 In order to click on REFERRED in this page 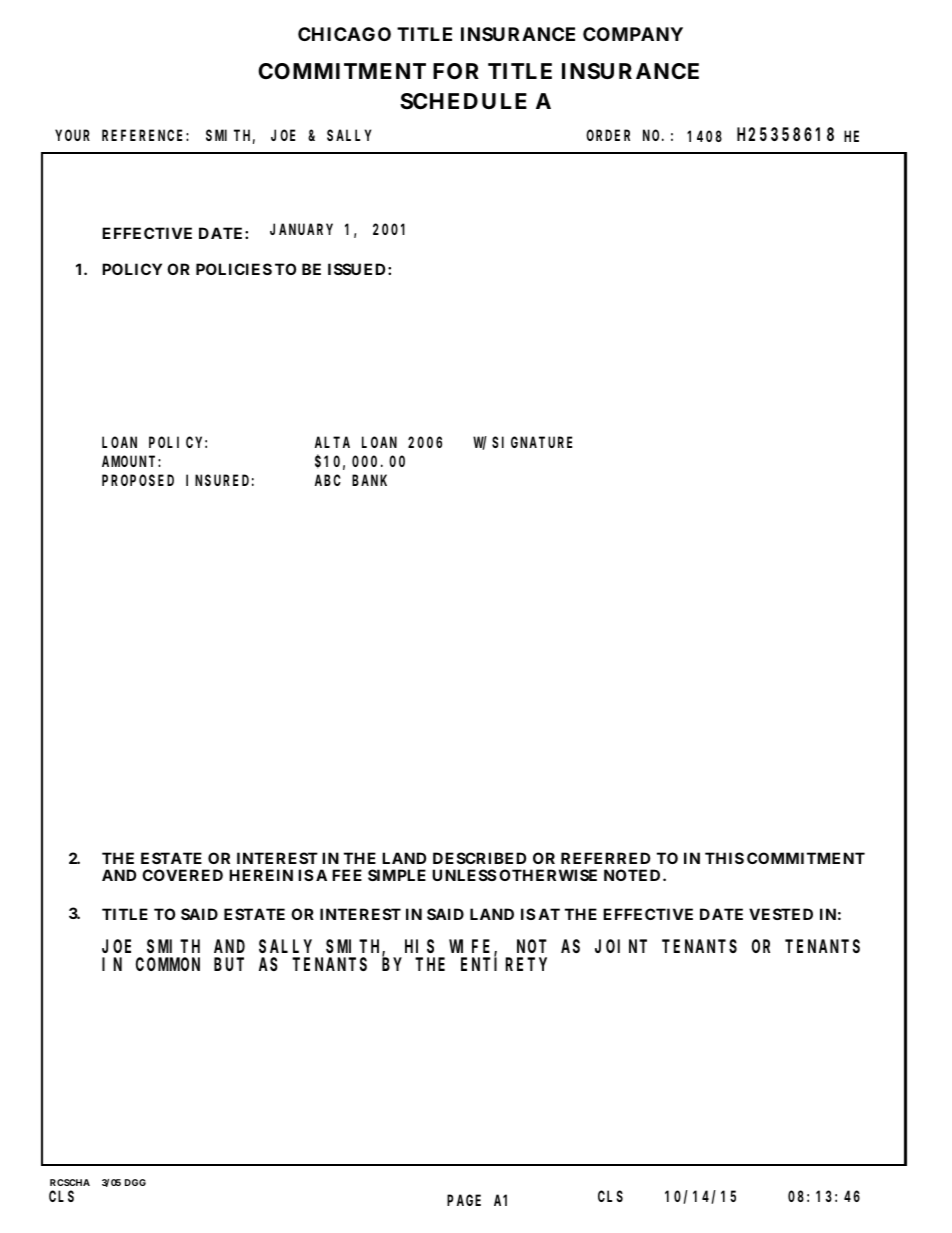, I will do `click(605, 858)`.
